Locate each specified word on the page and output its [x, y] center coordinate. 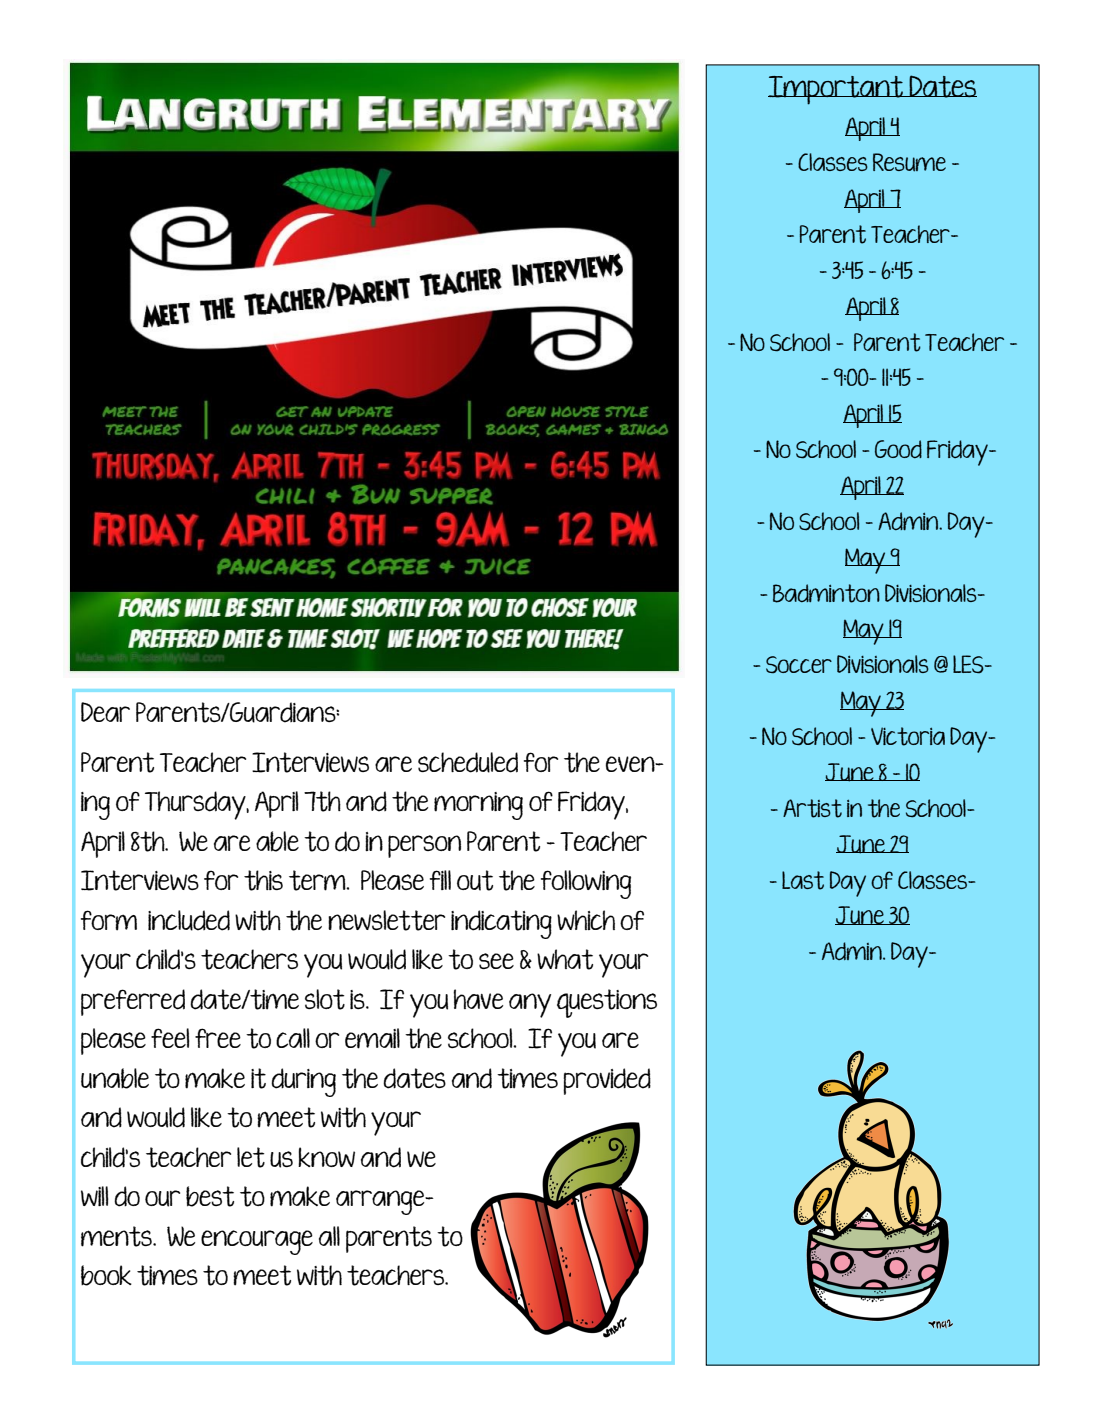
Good [898, 449]
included [189, 920]
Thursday [196, 805]
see [496, 961]
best [210, 1196]
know [326, 1157]
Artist [812, 808]
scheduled [468, 762]
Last [803, 880]
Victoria [908, 736]
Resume [909, 162]
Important [836, 90]
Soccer [799, 664]
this [263, 880]
